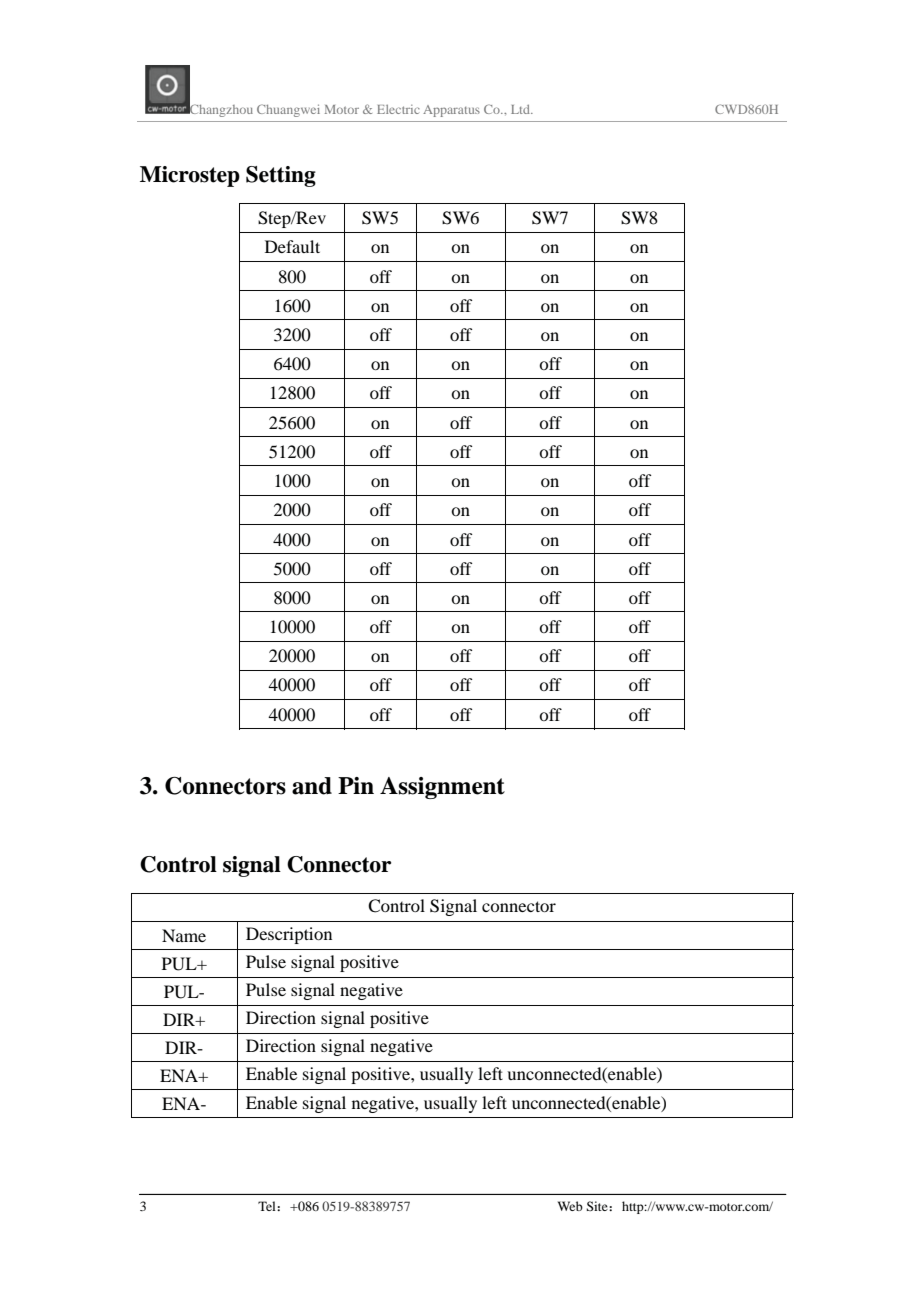 The image size is (924, 1308). Describe the element at coordinates (522, 109) in the document. I see `Ltd` at that location.
